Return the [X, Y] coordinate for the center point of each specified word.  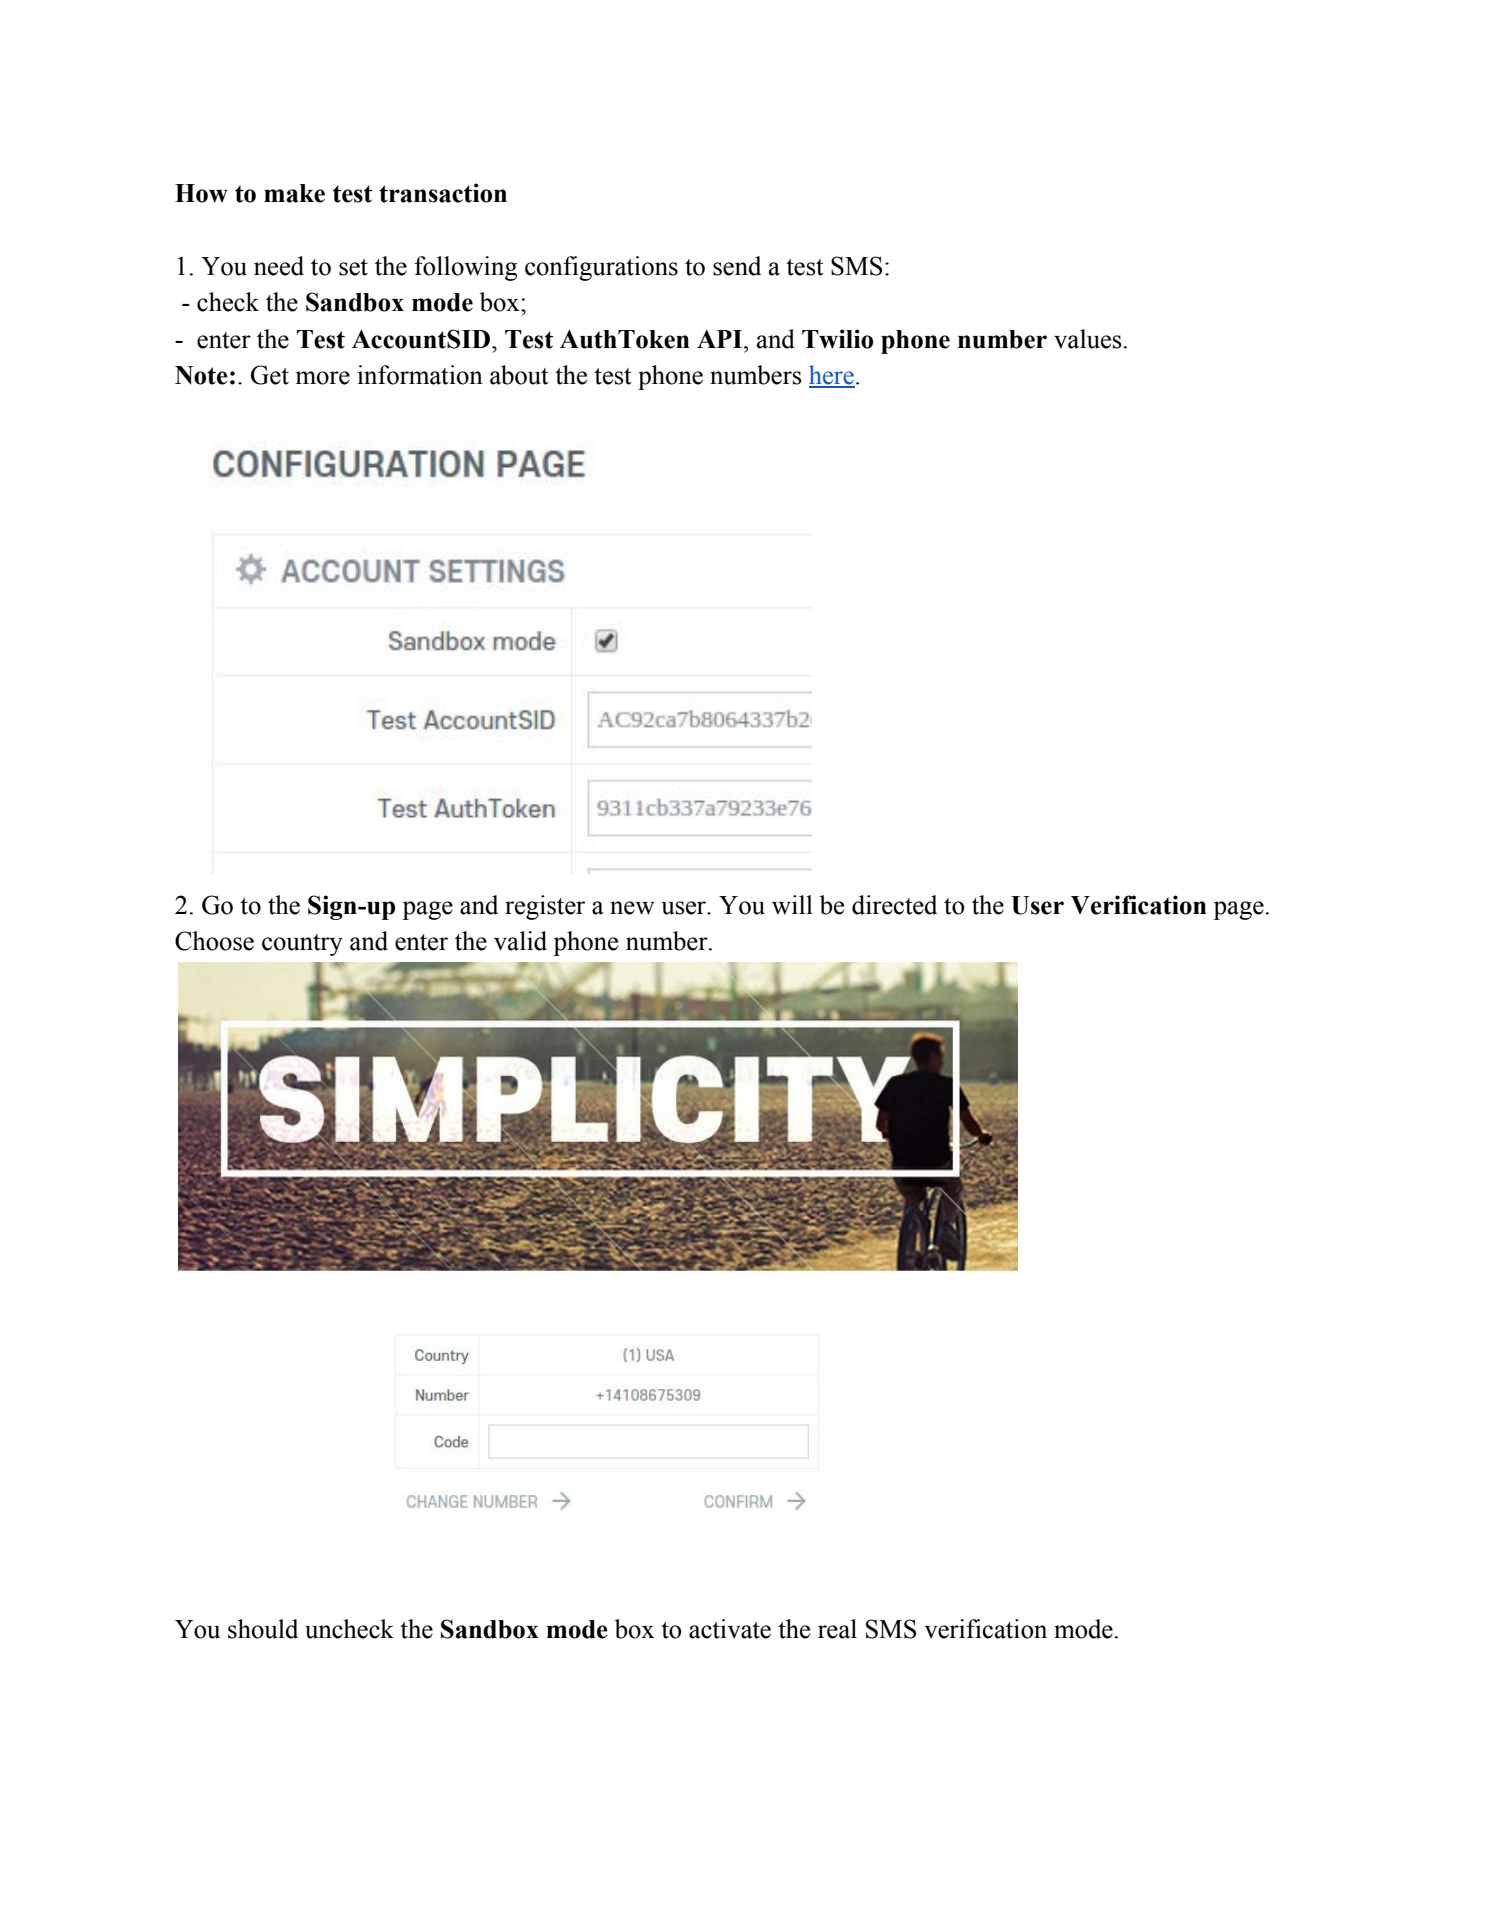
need [279, 266]
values [1088, 339]
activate [730, 1629]
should [263, 1629]
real [837, 1629]
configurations [601, 268]
